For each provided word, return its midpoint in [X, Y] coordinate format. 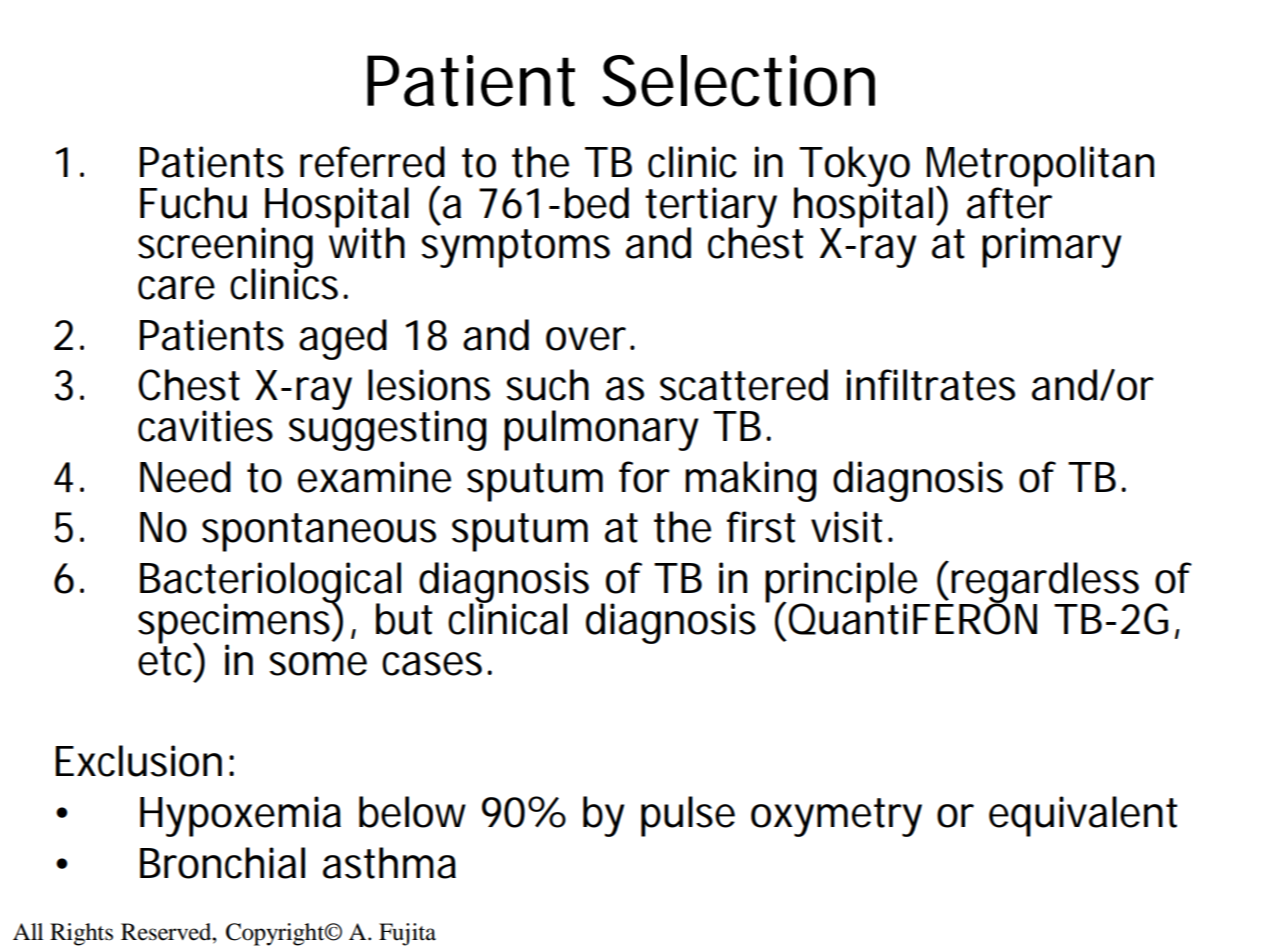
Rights [81, 934]
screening [225, 249]
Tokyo [854, 168]
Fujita [407, 934]
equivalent [1083, 816]
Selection [739, 81]
